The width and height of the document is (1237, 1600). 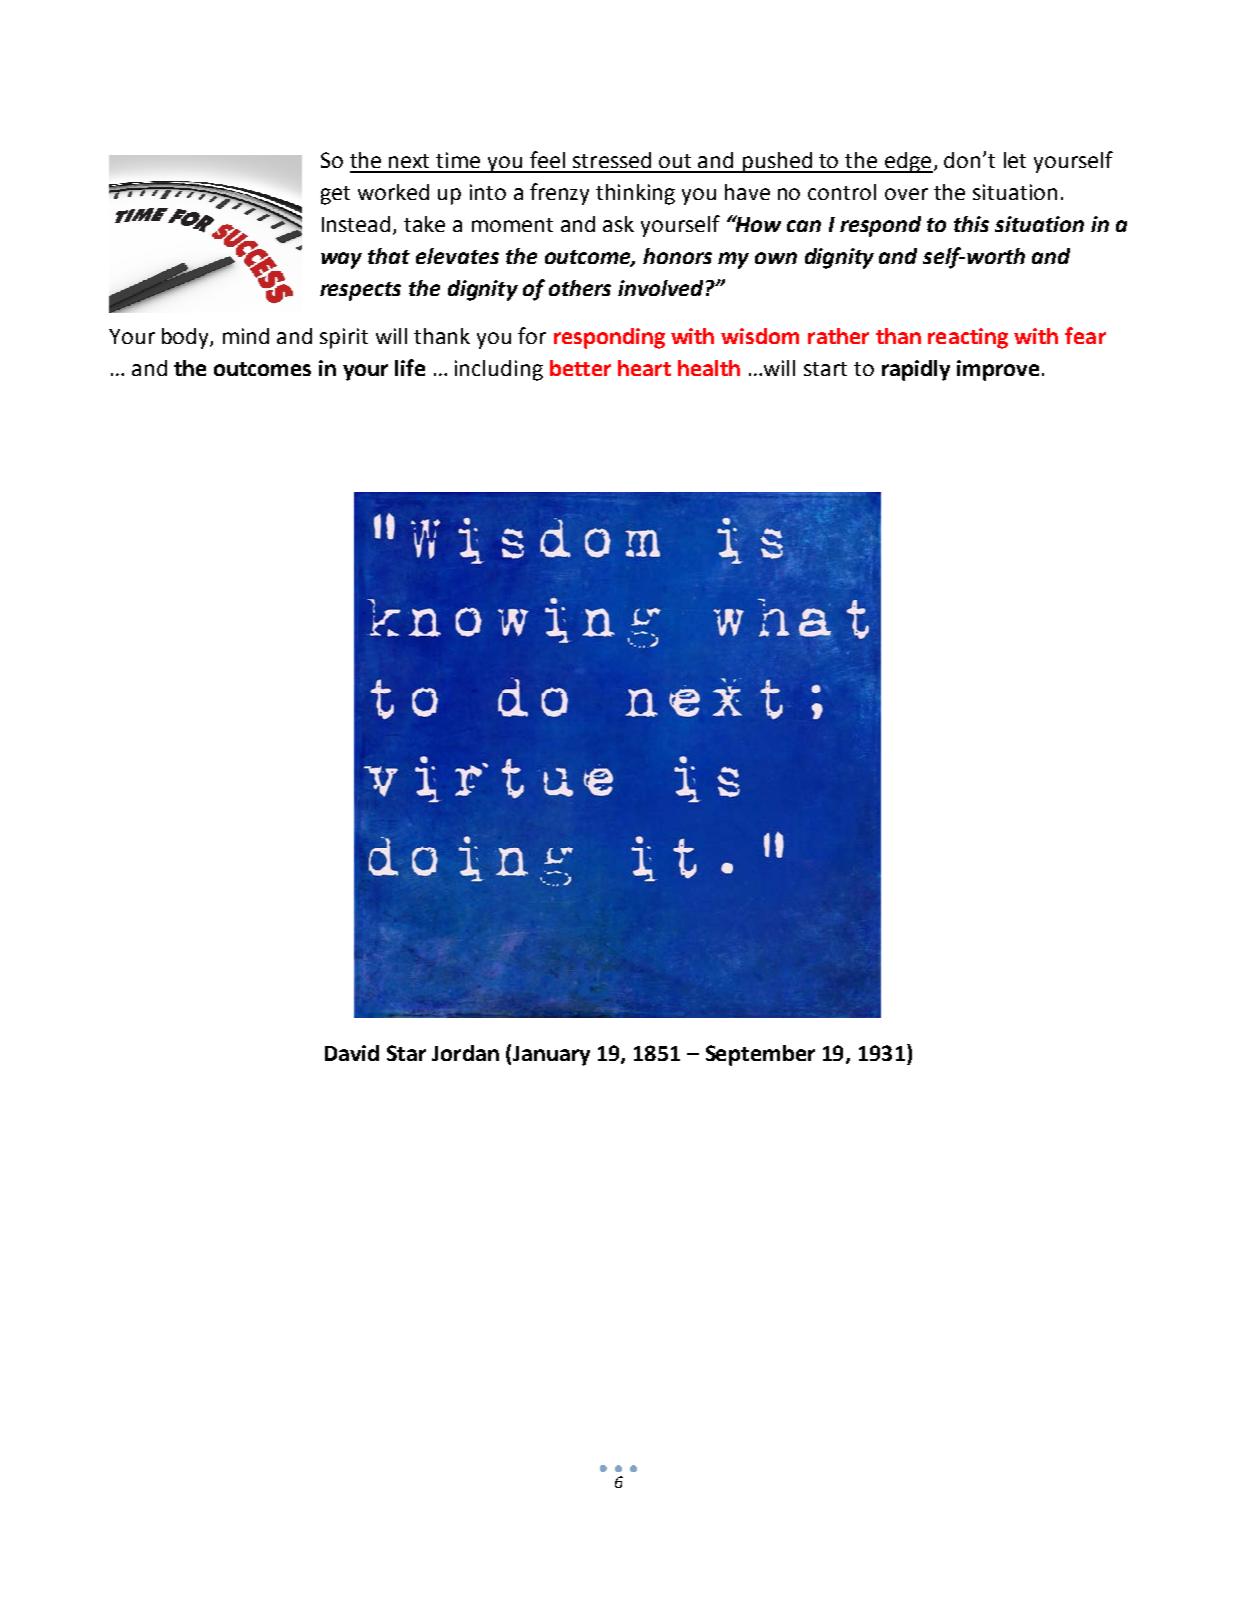 I want to click on improve, so click(x=998, y=370).
